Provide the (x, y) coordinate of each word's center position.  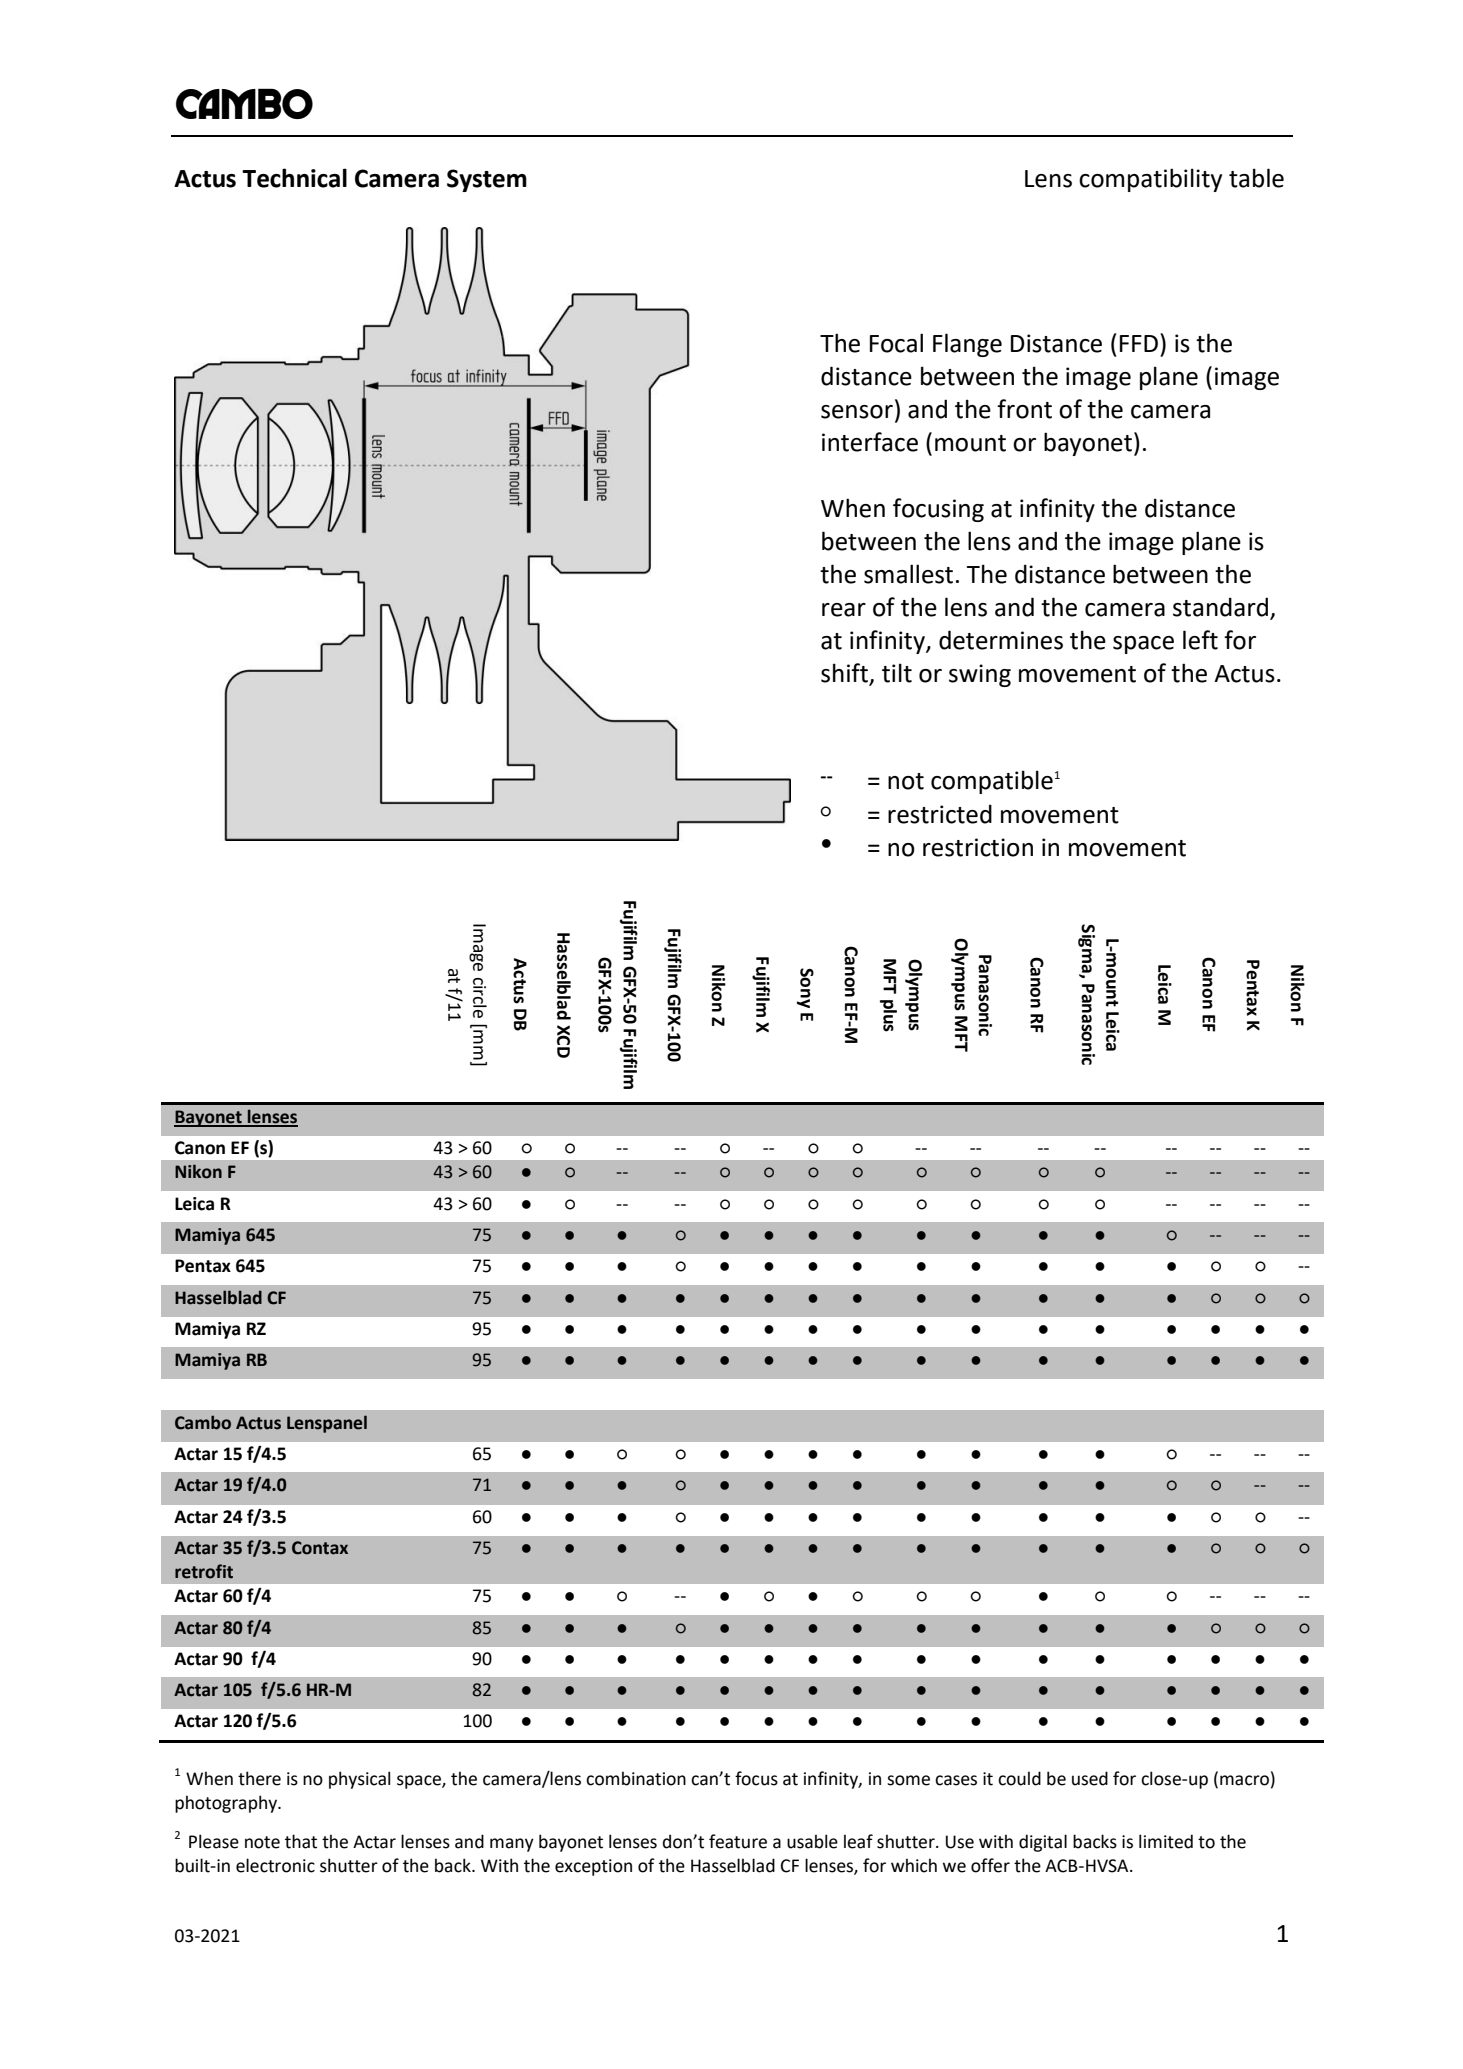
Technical (294, 178)
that (301, 1841)
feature (738, 1841)
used (1090, 1778)
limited (1166, 1841)
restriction (978, 847)
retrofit (204, 1571)
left (1200, 640)
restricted (940, 814)
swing (980, 675)
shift (845, 674)
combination (636, 1778)
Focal (896, 343)
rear (844, 610)
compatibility (1150, 180)
